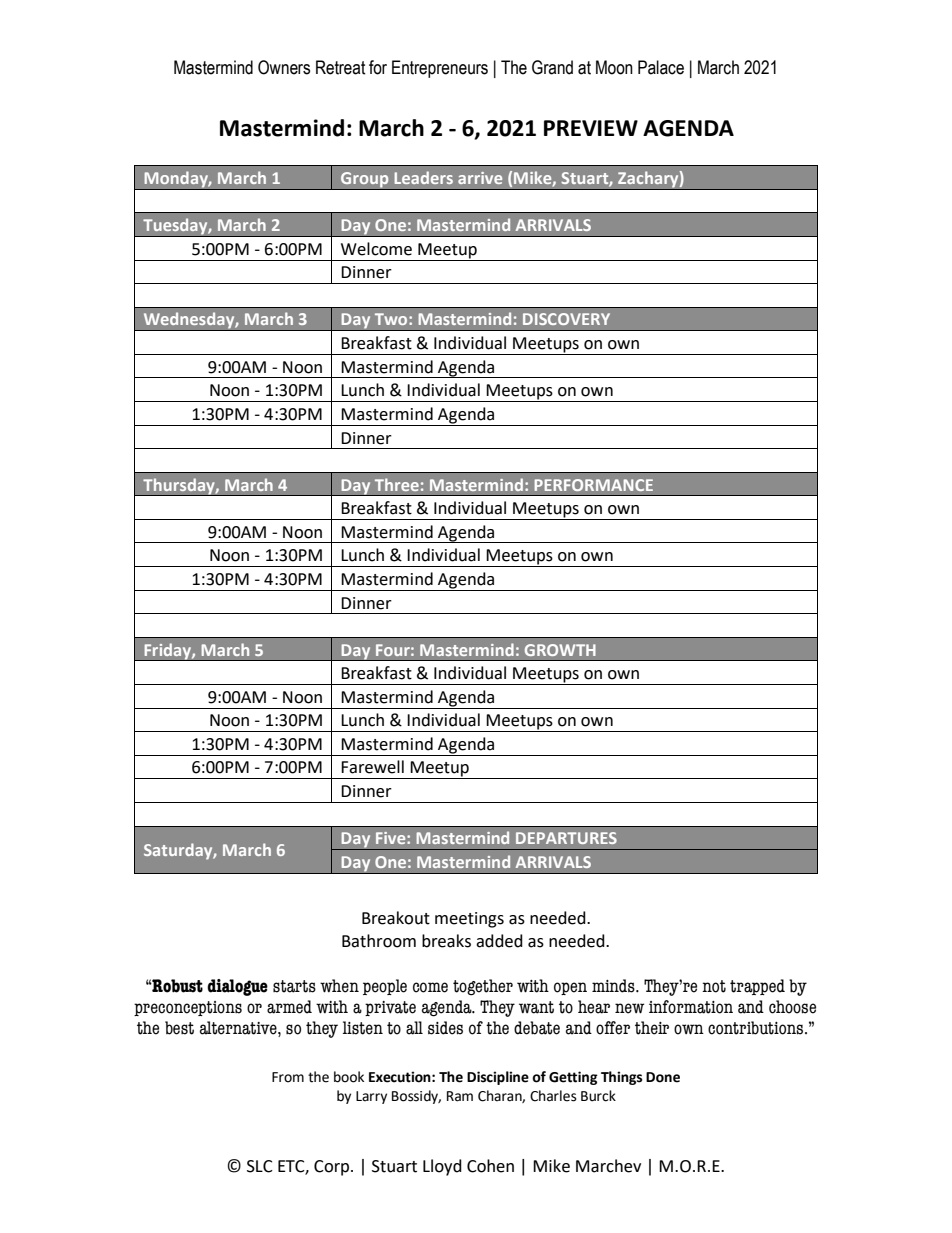 The image size is (952, 1233). What do you see at coordinates (593, 485) in the image?
I see `PERFORMANCE` at bounding box center [593, 485].
